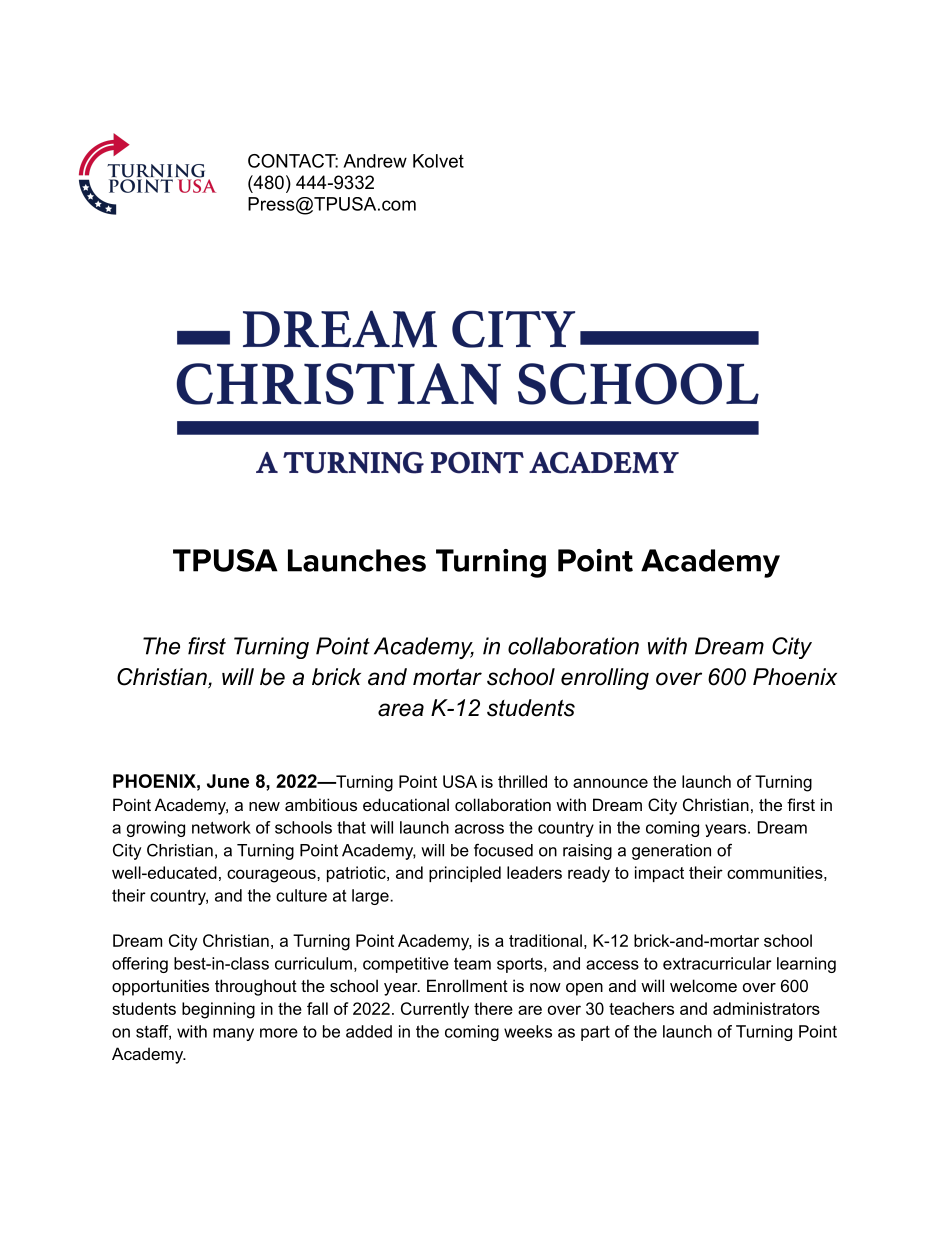 This page has width=952, height=1233. What do you see at coordinates (610, 783) in the page?
I see `announce` at bounding box center [610, 783].
